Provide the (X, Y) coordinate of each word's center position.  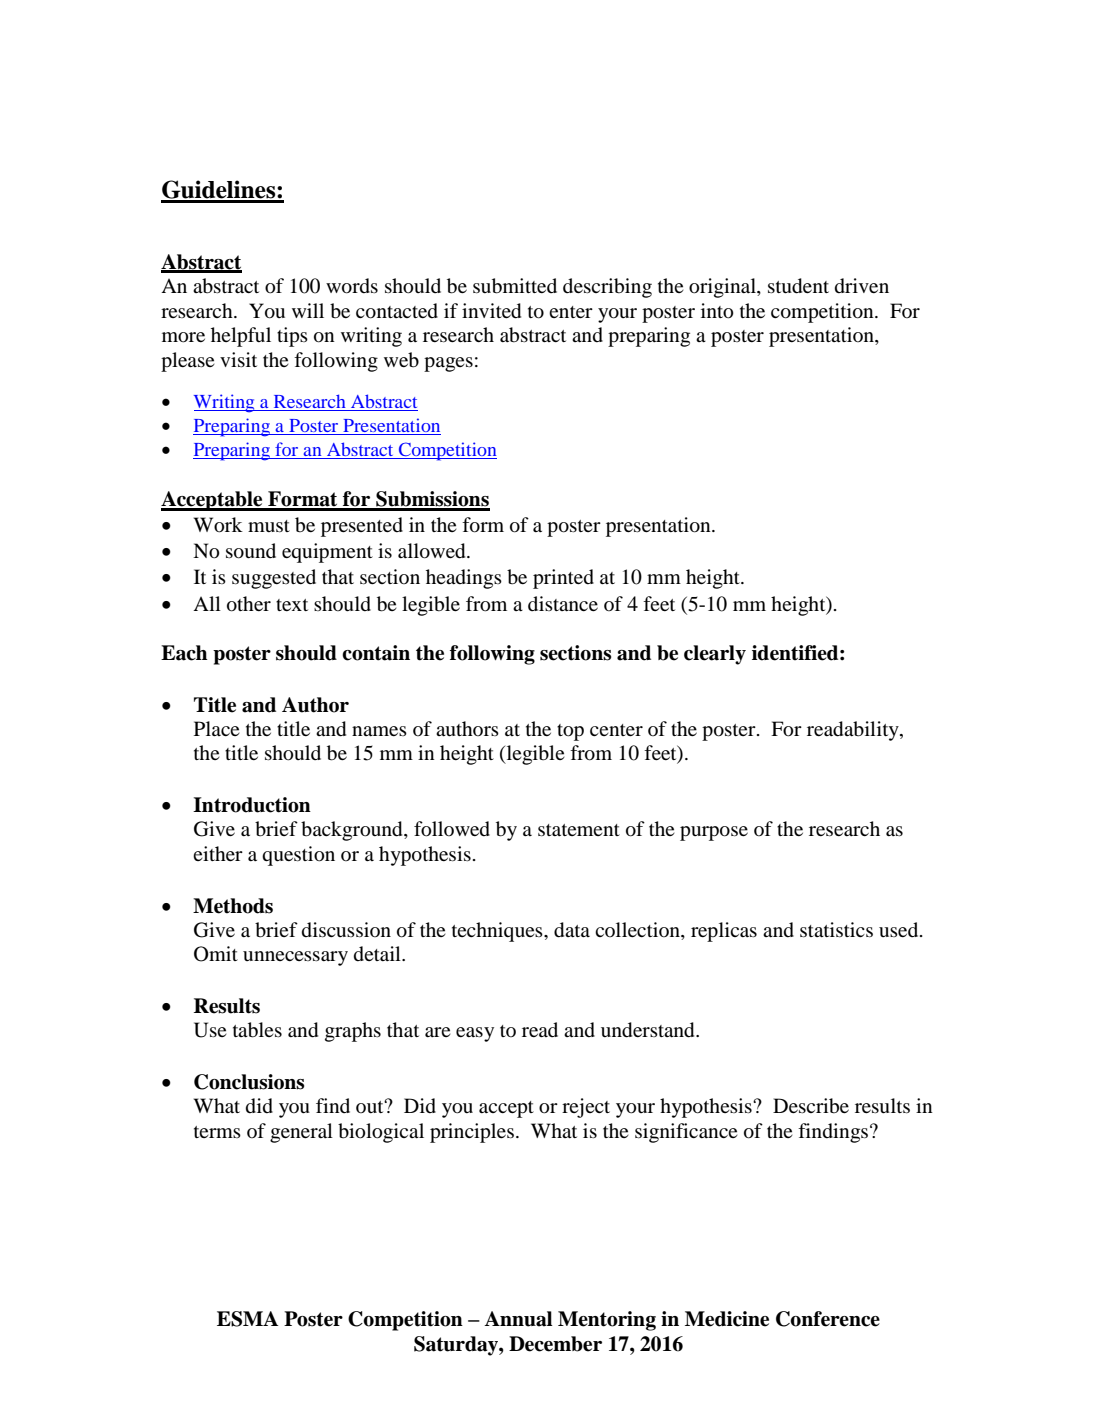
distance (563, 603)
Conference (828, 1319)
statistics (836, 929)
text (292, 605)
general (301, 1133)
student (798, 286)
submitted (515, 286)
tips (292, 337)
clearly (715, 655)
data (572, 930)
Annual (518, 1319)
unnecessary (295, 958)
